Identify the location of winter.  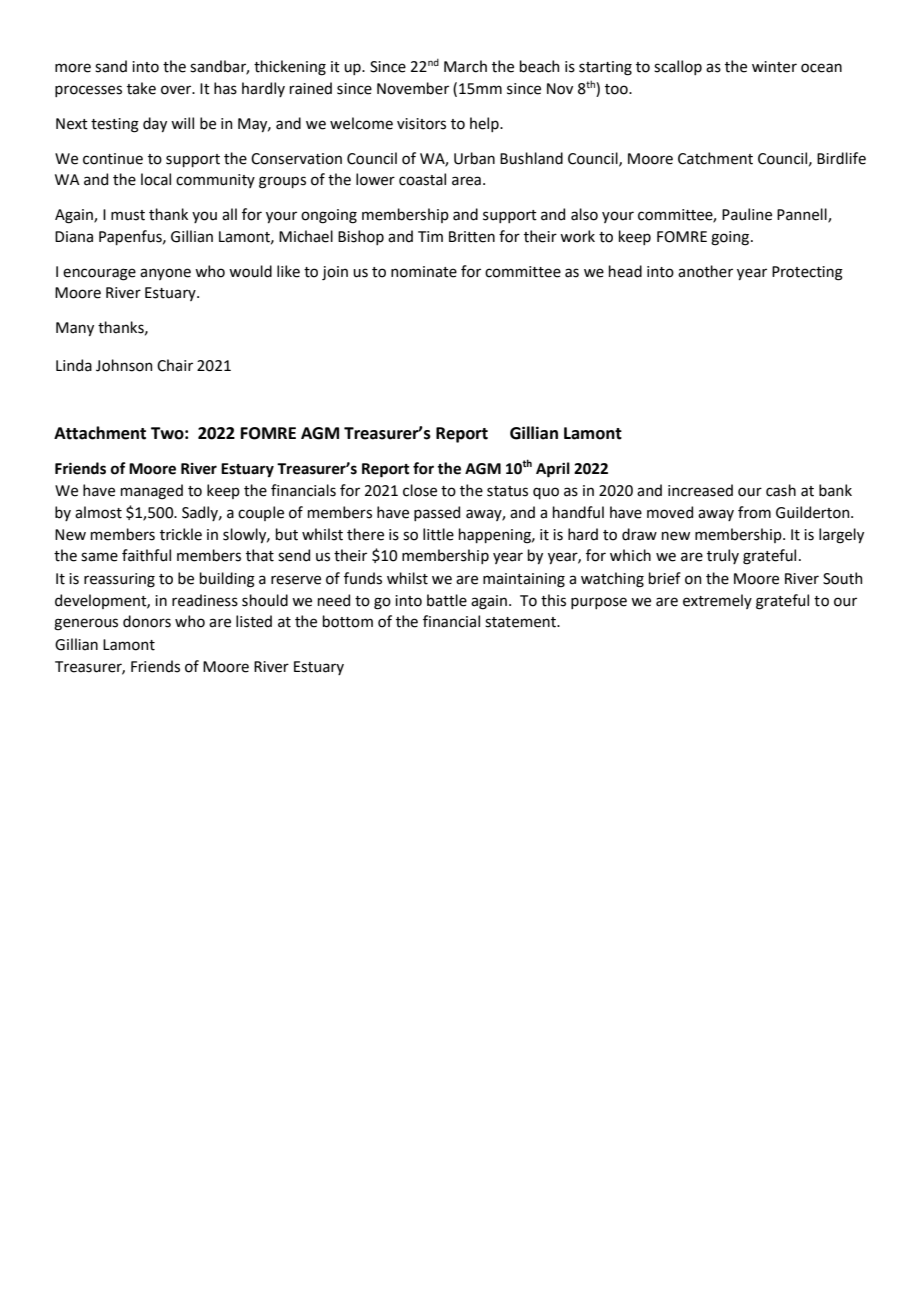
(774, 67).
